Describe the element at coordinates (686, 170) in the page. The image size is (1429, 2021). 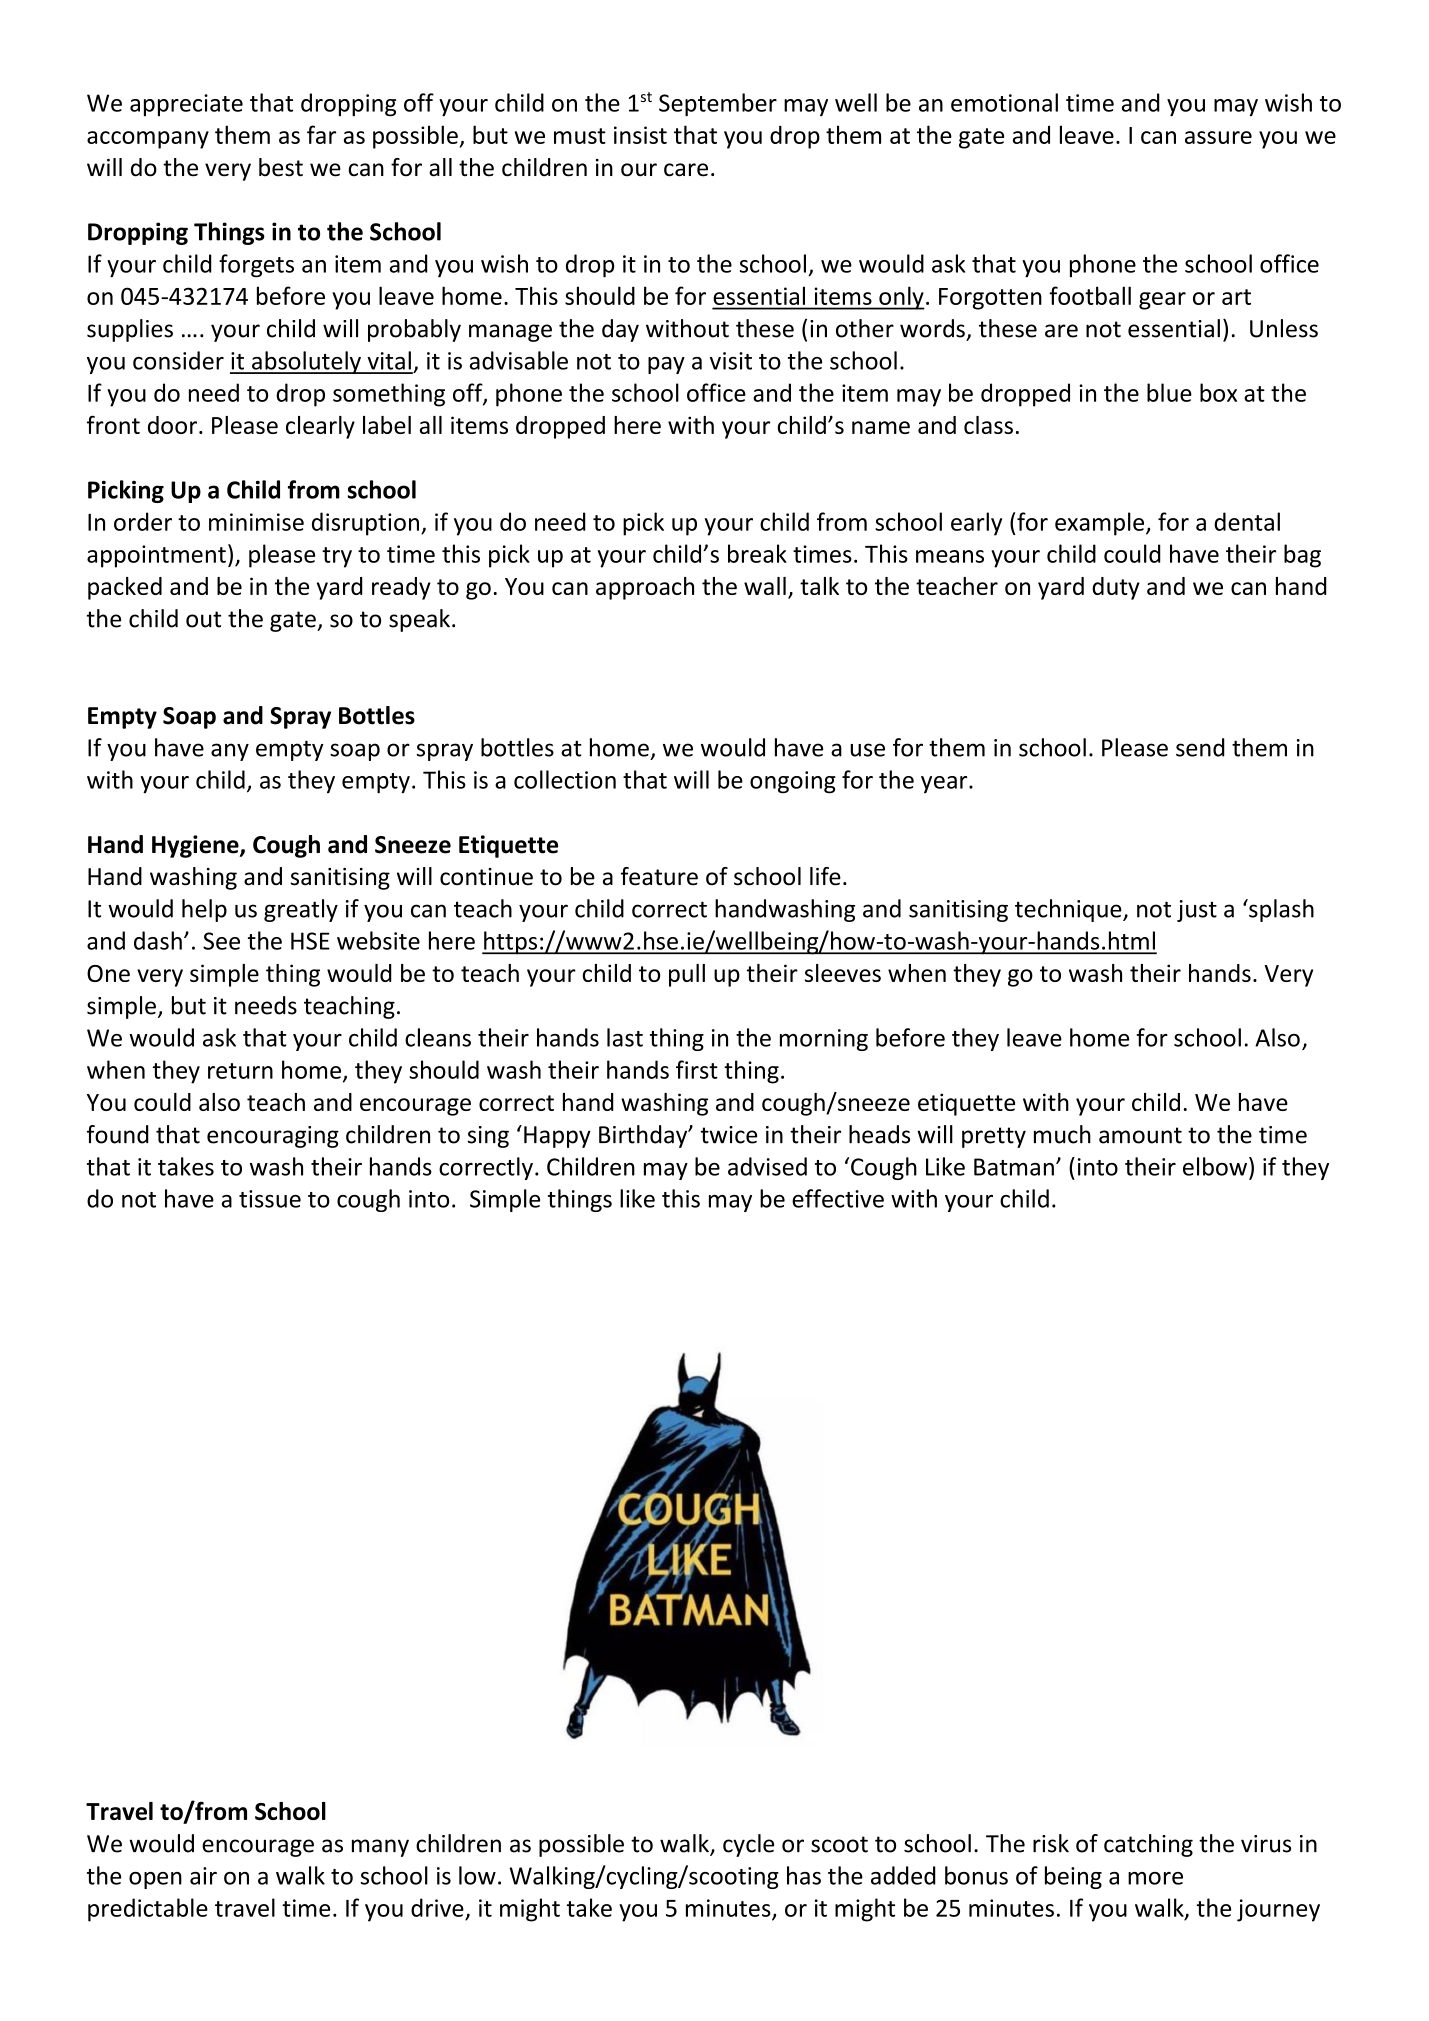
I see `care` at that location.
